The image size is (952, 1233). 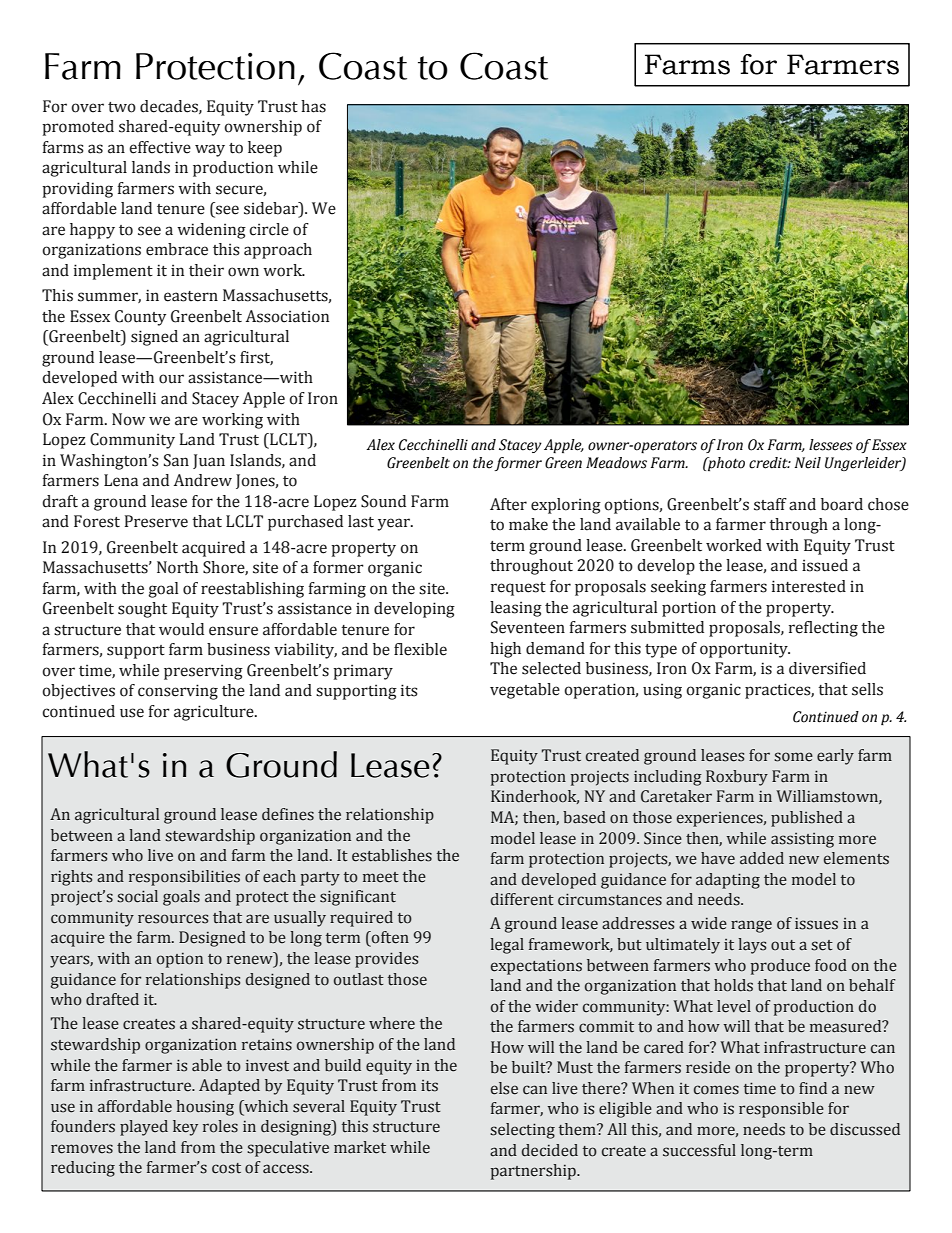 What do you see at coordinates (160, 147) in the screenshot?
I see `effective` at bounding box center [160, 147].
